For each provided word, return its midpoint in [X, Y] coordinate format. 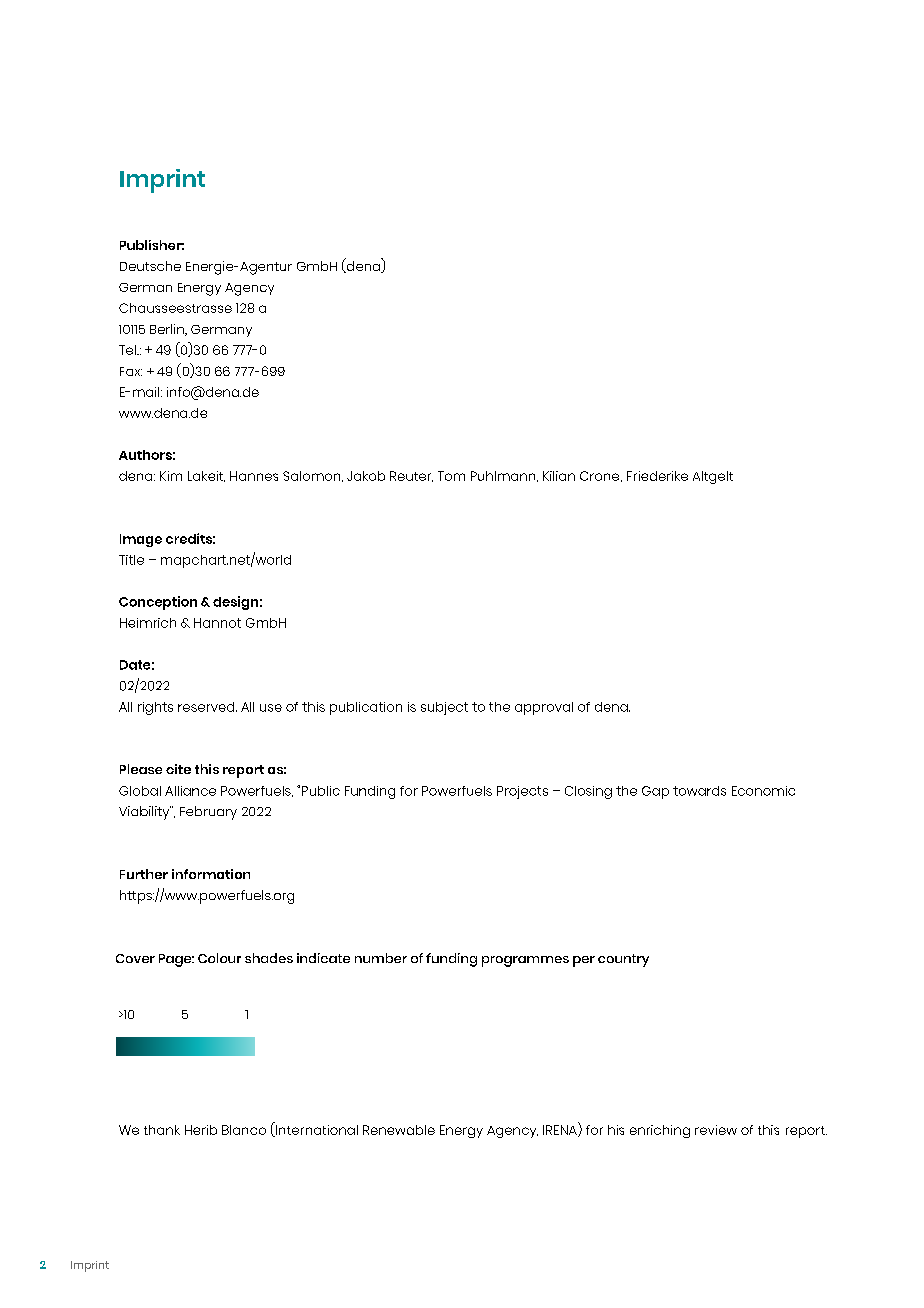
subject [444, 708]
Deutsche [150, 266]
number [381, 958]
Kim [171, 476]
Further [144, 874]
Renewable [399, 1130]
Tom [451, 476]
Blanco [244, 1130]
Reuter [411, 476]
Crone [601, 476]
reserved [207, 707]
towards [699, 791]
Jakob [366, 476]
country [623, 960]
